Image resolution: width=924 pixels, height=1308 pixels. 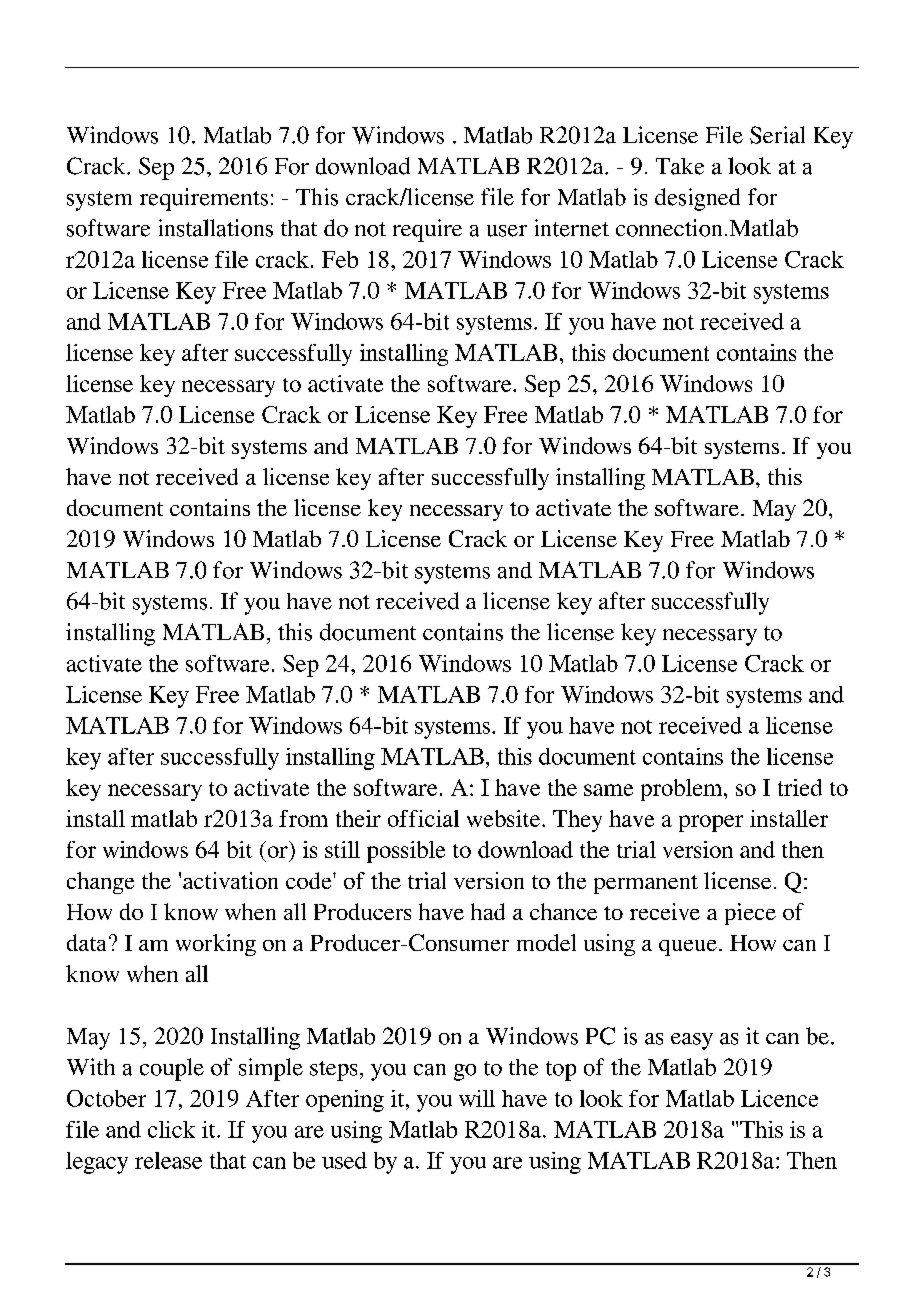 What do you see at coordinates (680, 166) in the page?
I see `Take` at bounding box center [680, 166].
